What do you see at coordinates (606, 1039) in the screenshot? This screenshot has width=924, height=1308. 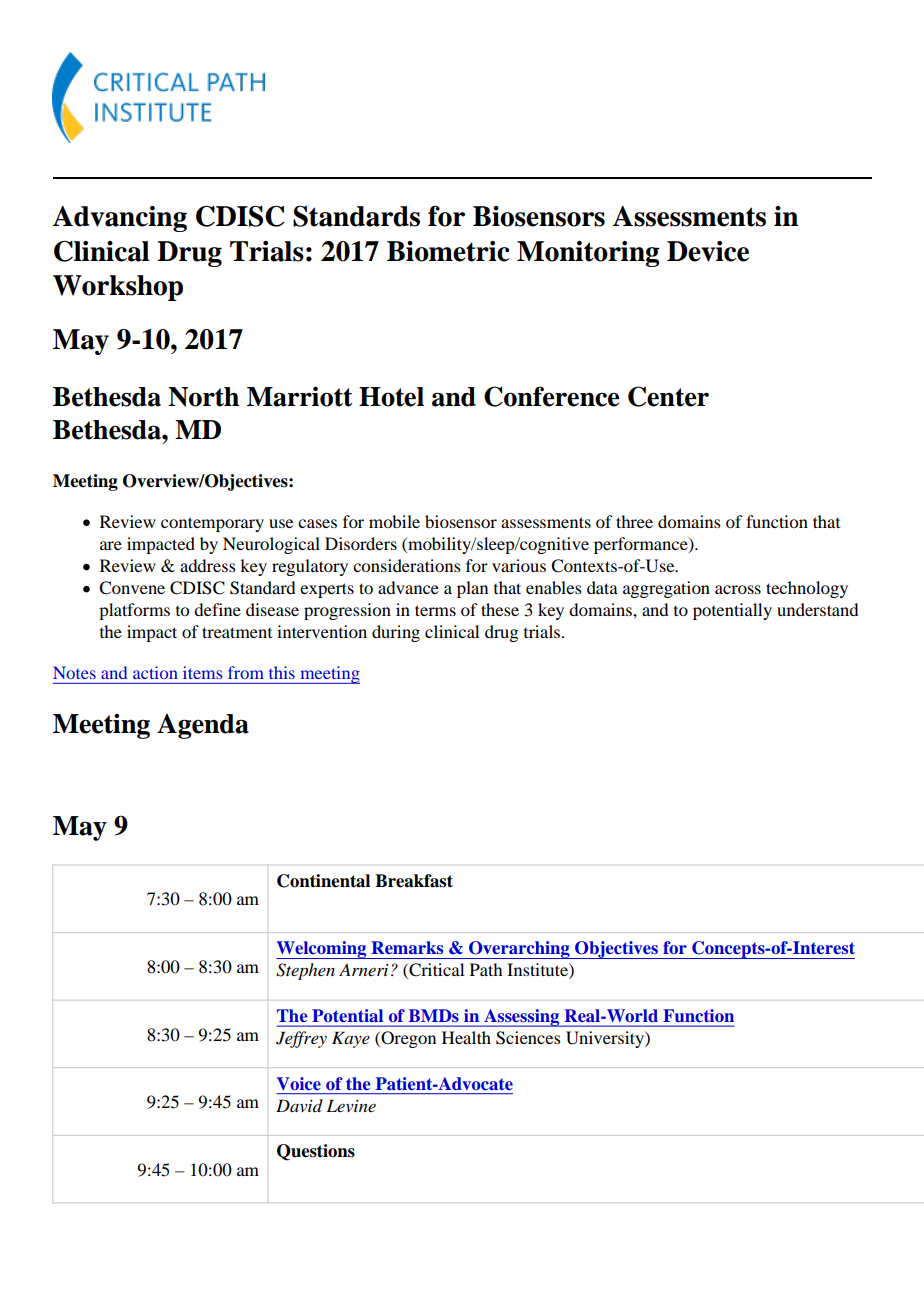 I see `University` at bounding box center [606, 1039].
